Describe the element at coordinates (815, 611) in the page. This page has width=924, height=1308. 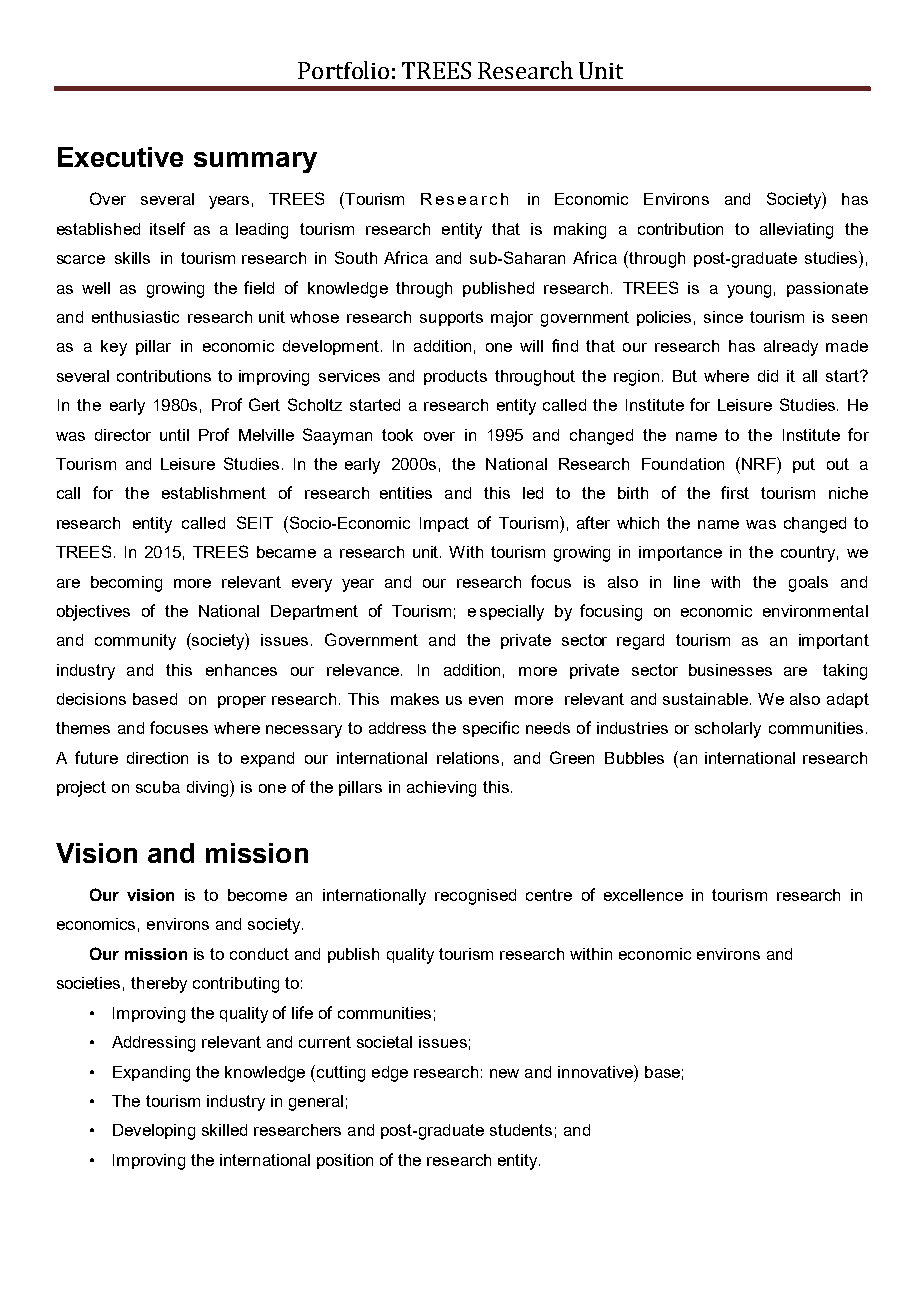
I see `environmental` at that location.
